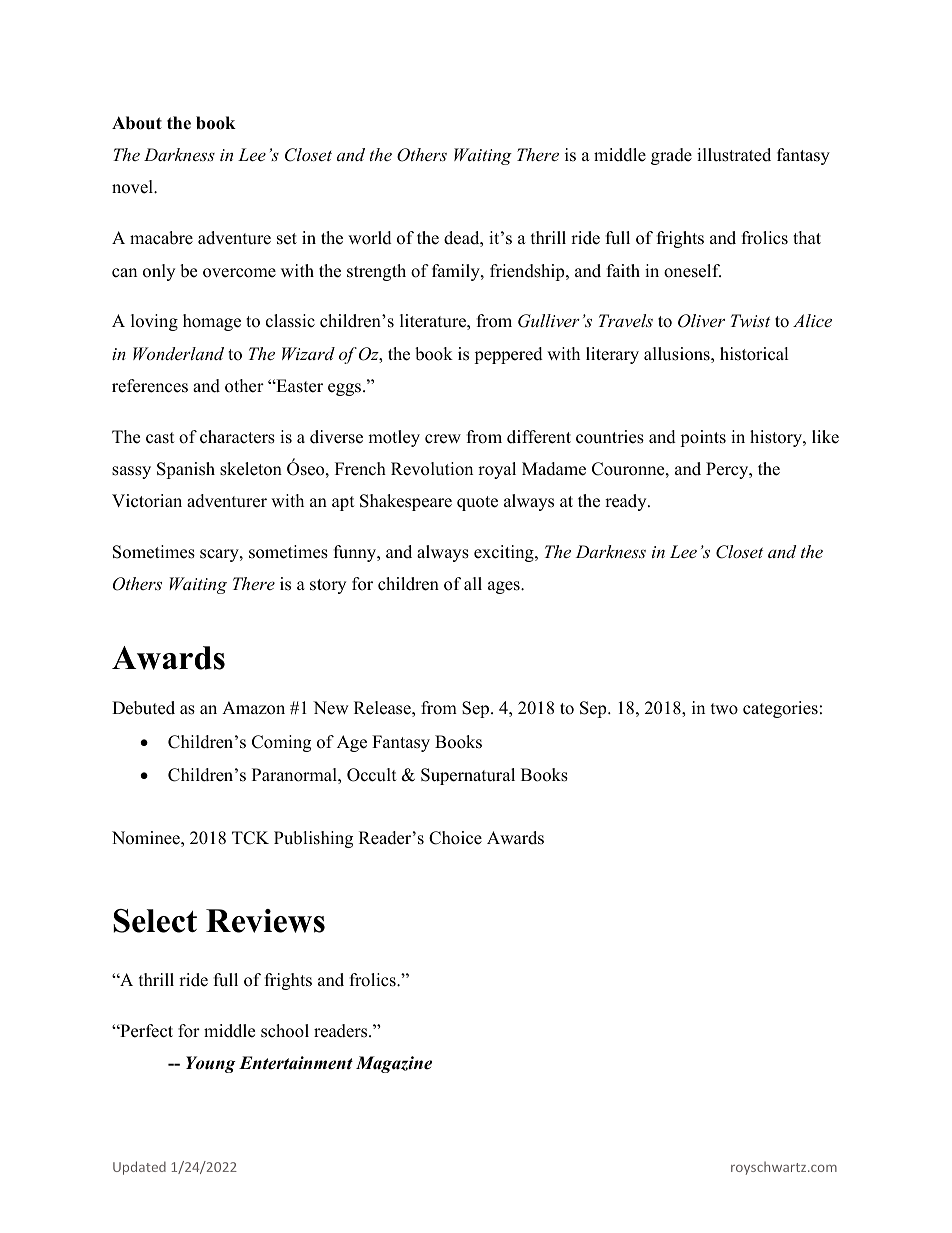  I want to click on Updated, so click(139, 1168).
